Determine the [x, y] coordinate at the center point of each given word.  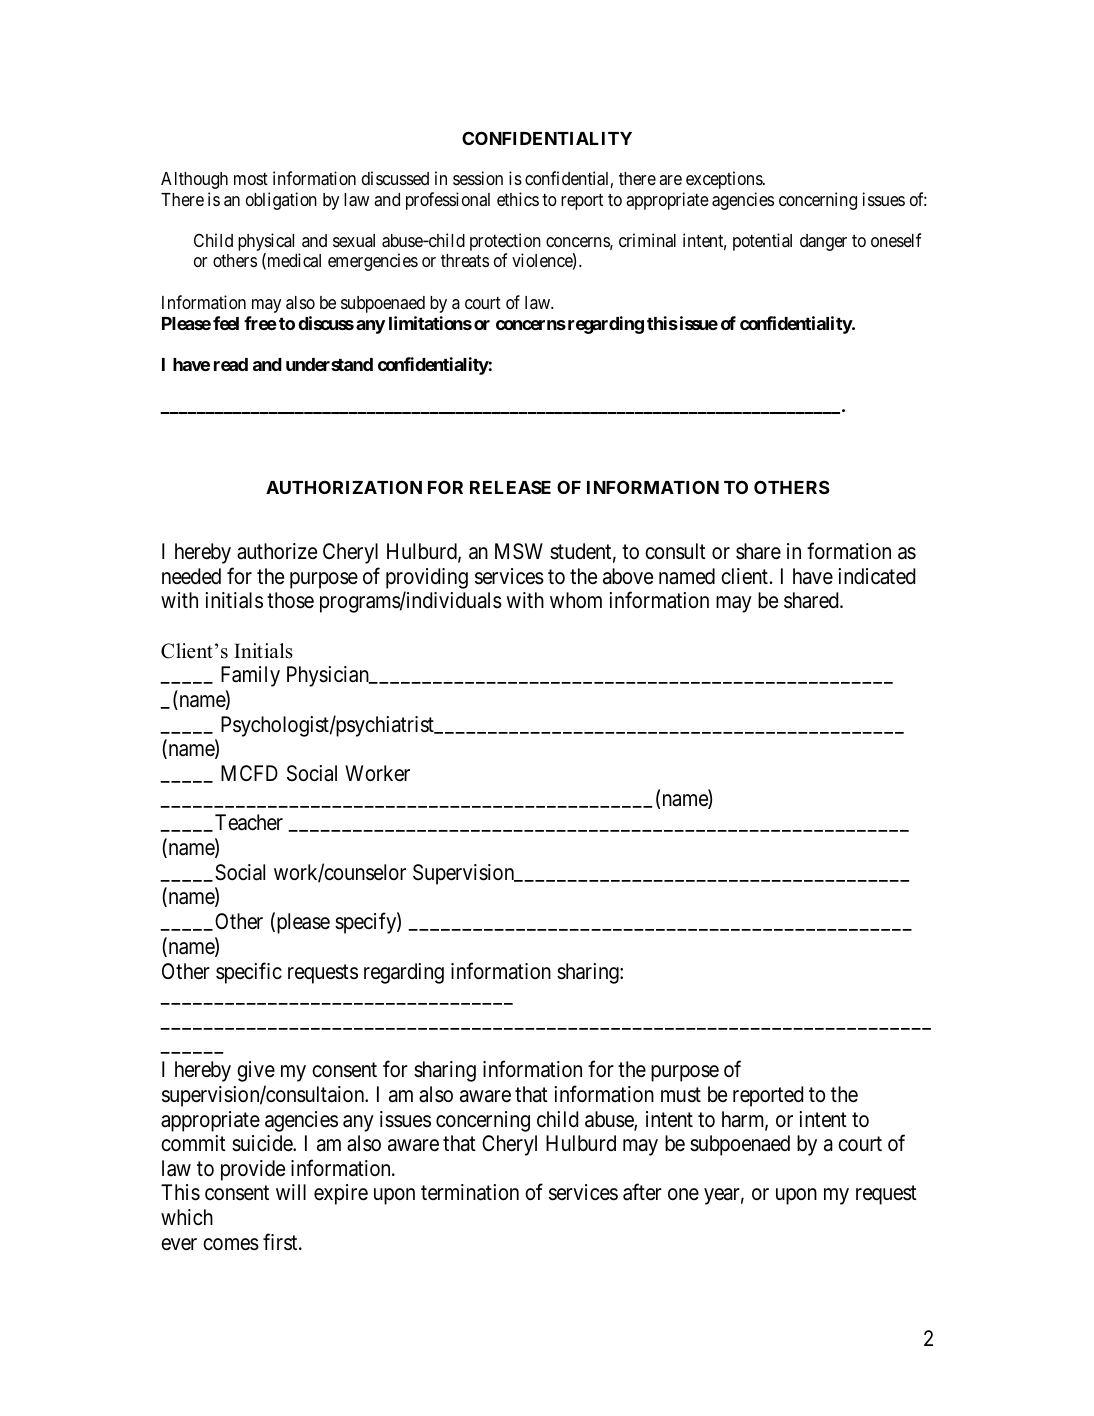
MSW [519, 551]
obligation [281, 201]
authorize [277, 551]
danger [823, 242]
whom [576, 600]
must [681, 1095]
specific [249, 973]
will [291, 1192]
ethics [518, 199]
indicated [876, 576]
